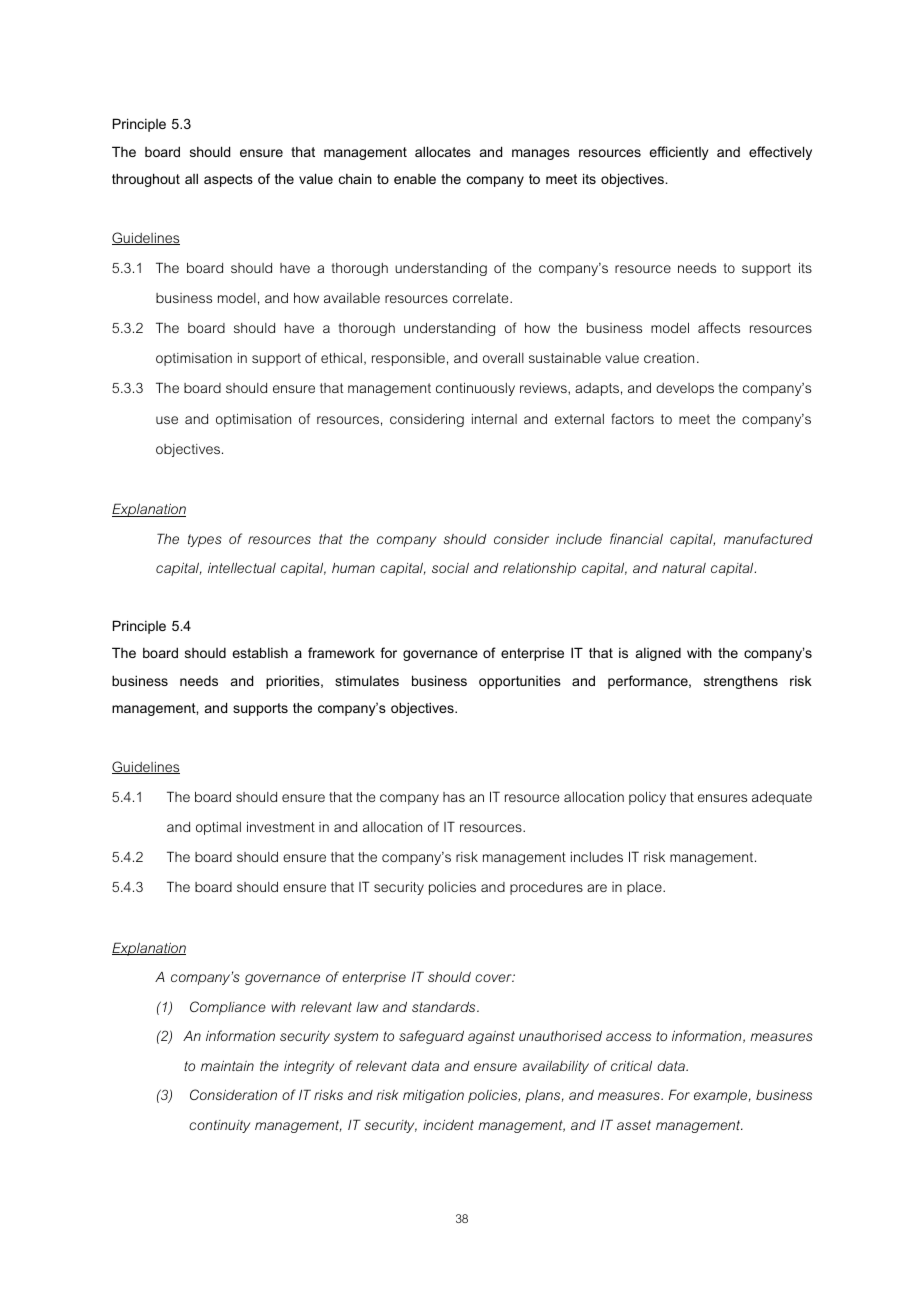  What do you see at coordinates (205, 540) in the screenshot?
I see `types` at bounding box center [205, 540].
